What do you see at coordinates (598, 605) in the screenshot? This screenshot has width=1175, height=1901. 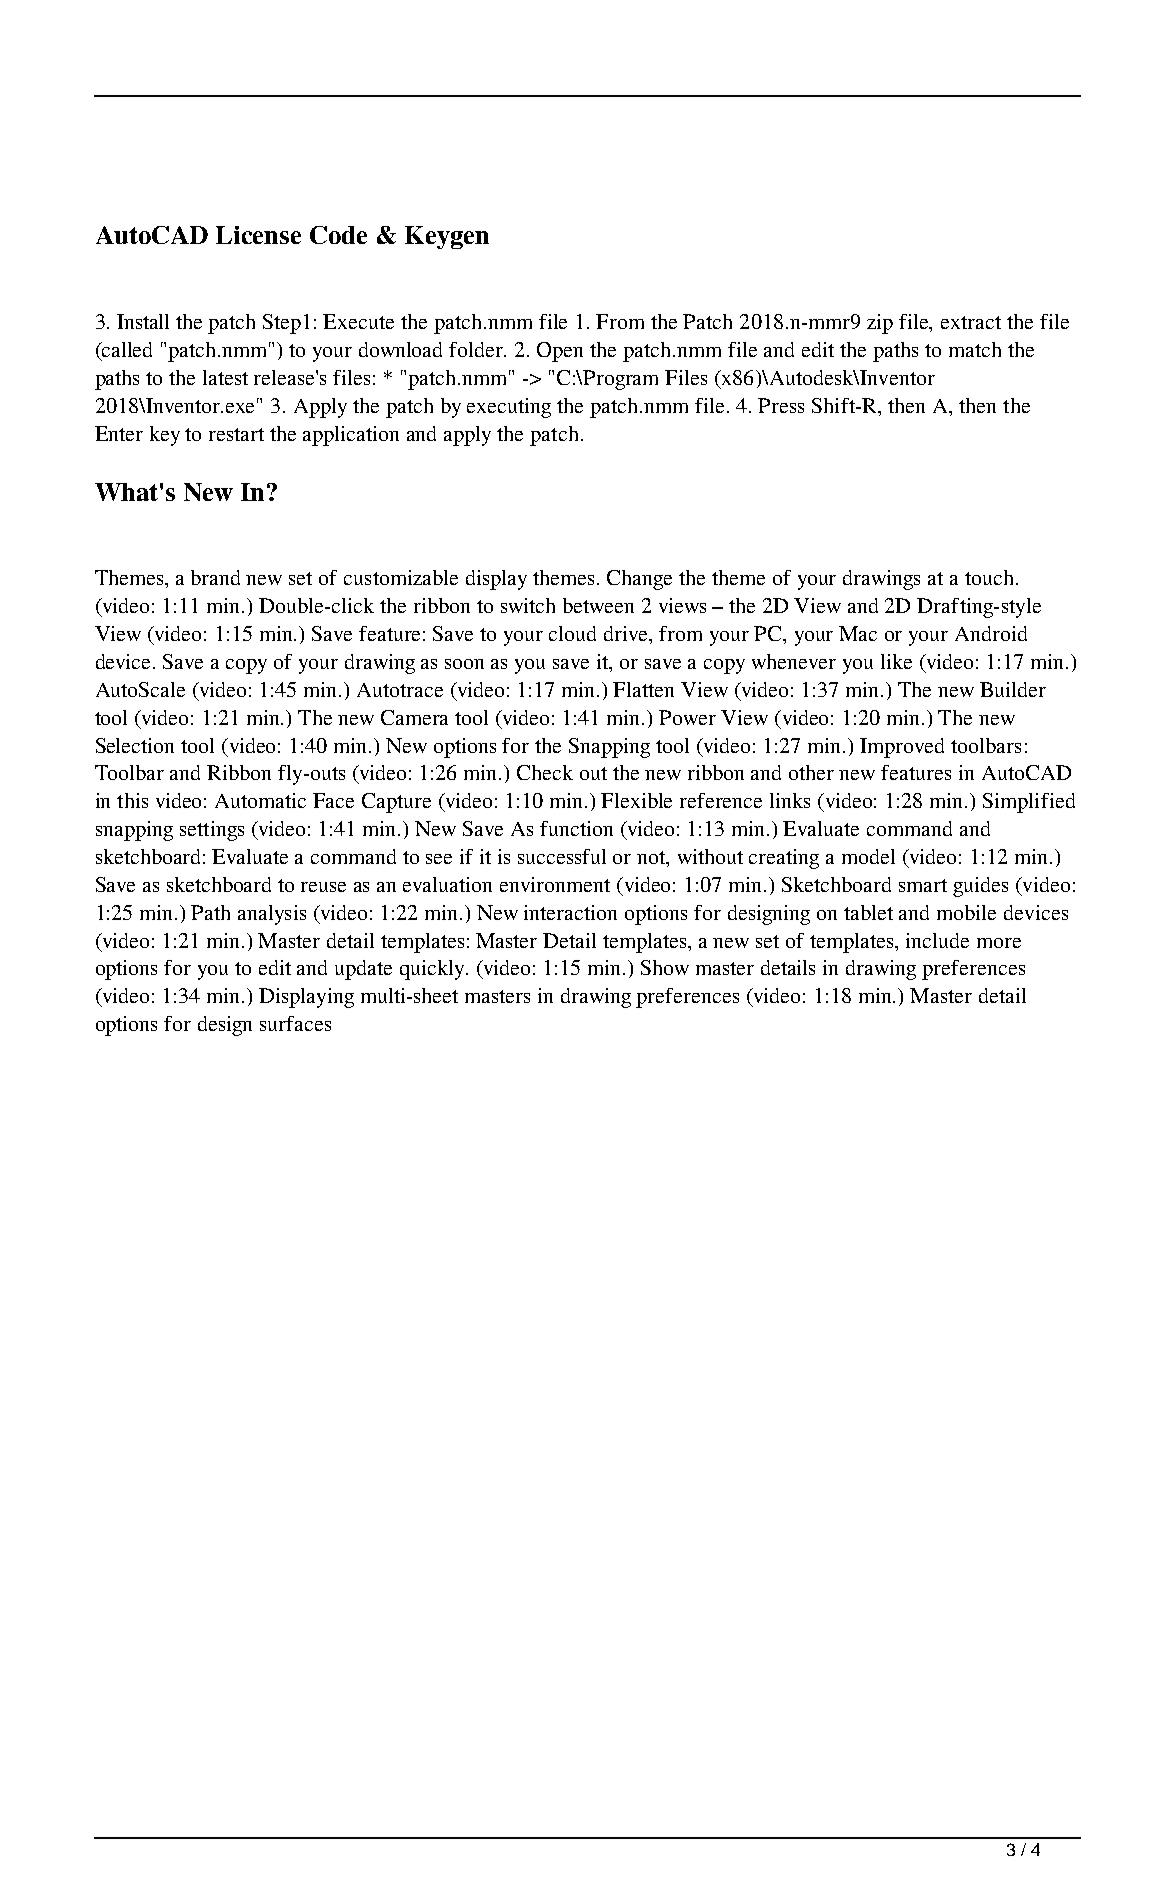 I see `between` at bounding box center [598, 605].
